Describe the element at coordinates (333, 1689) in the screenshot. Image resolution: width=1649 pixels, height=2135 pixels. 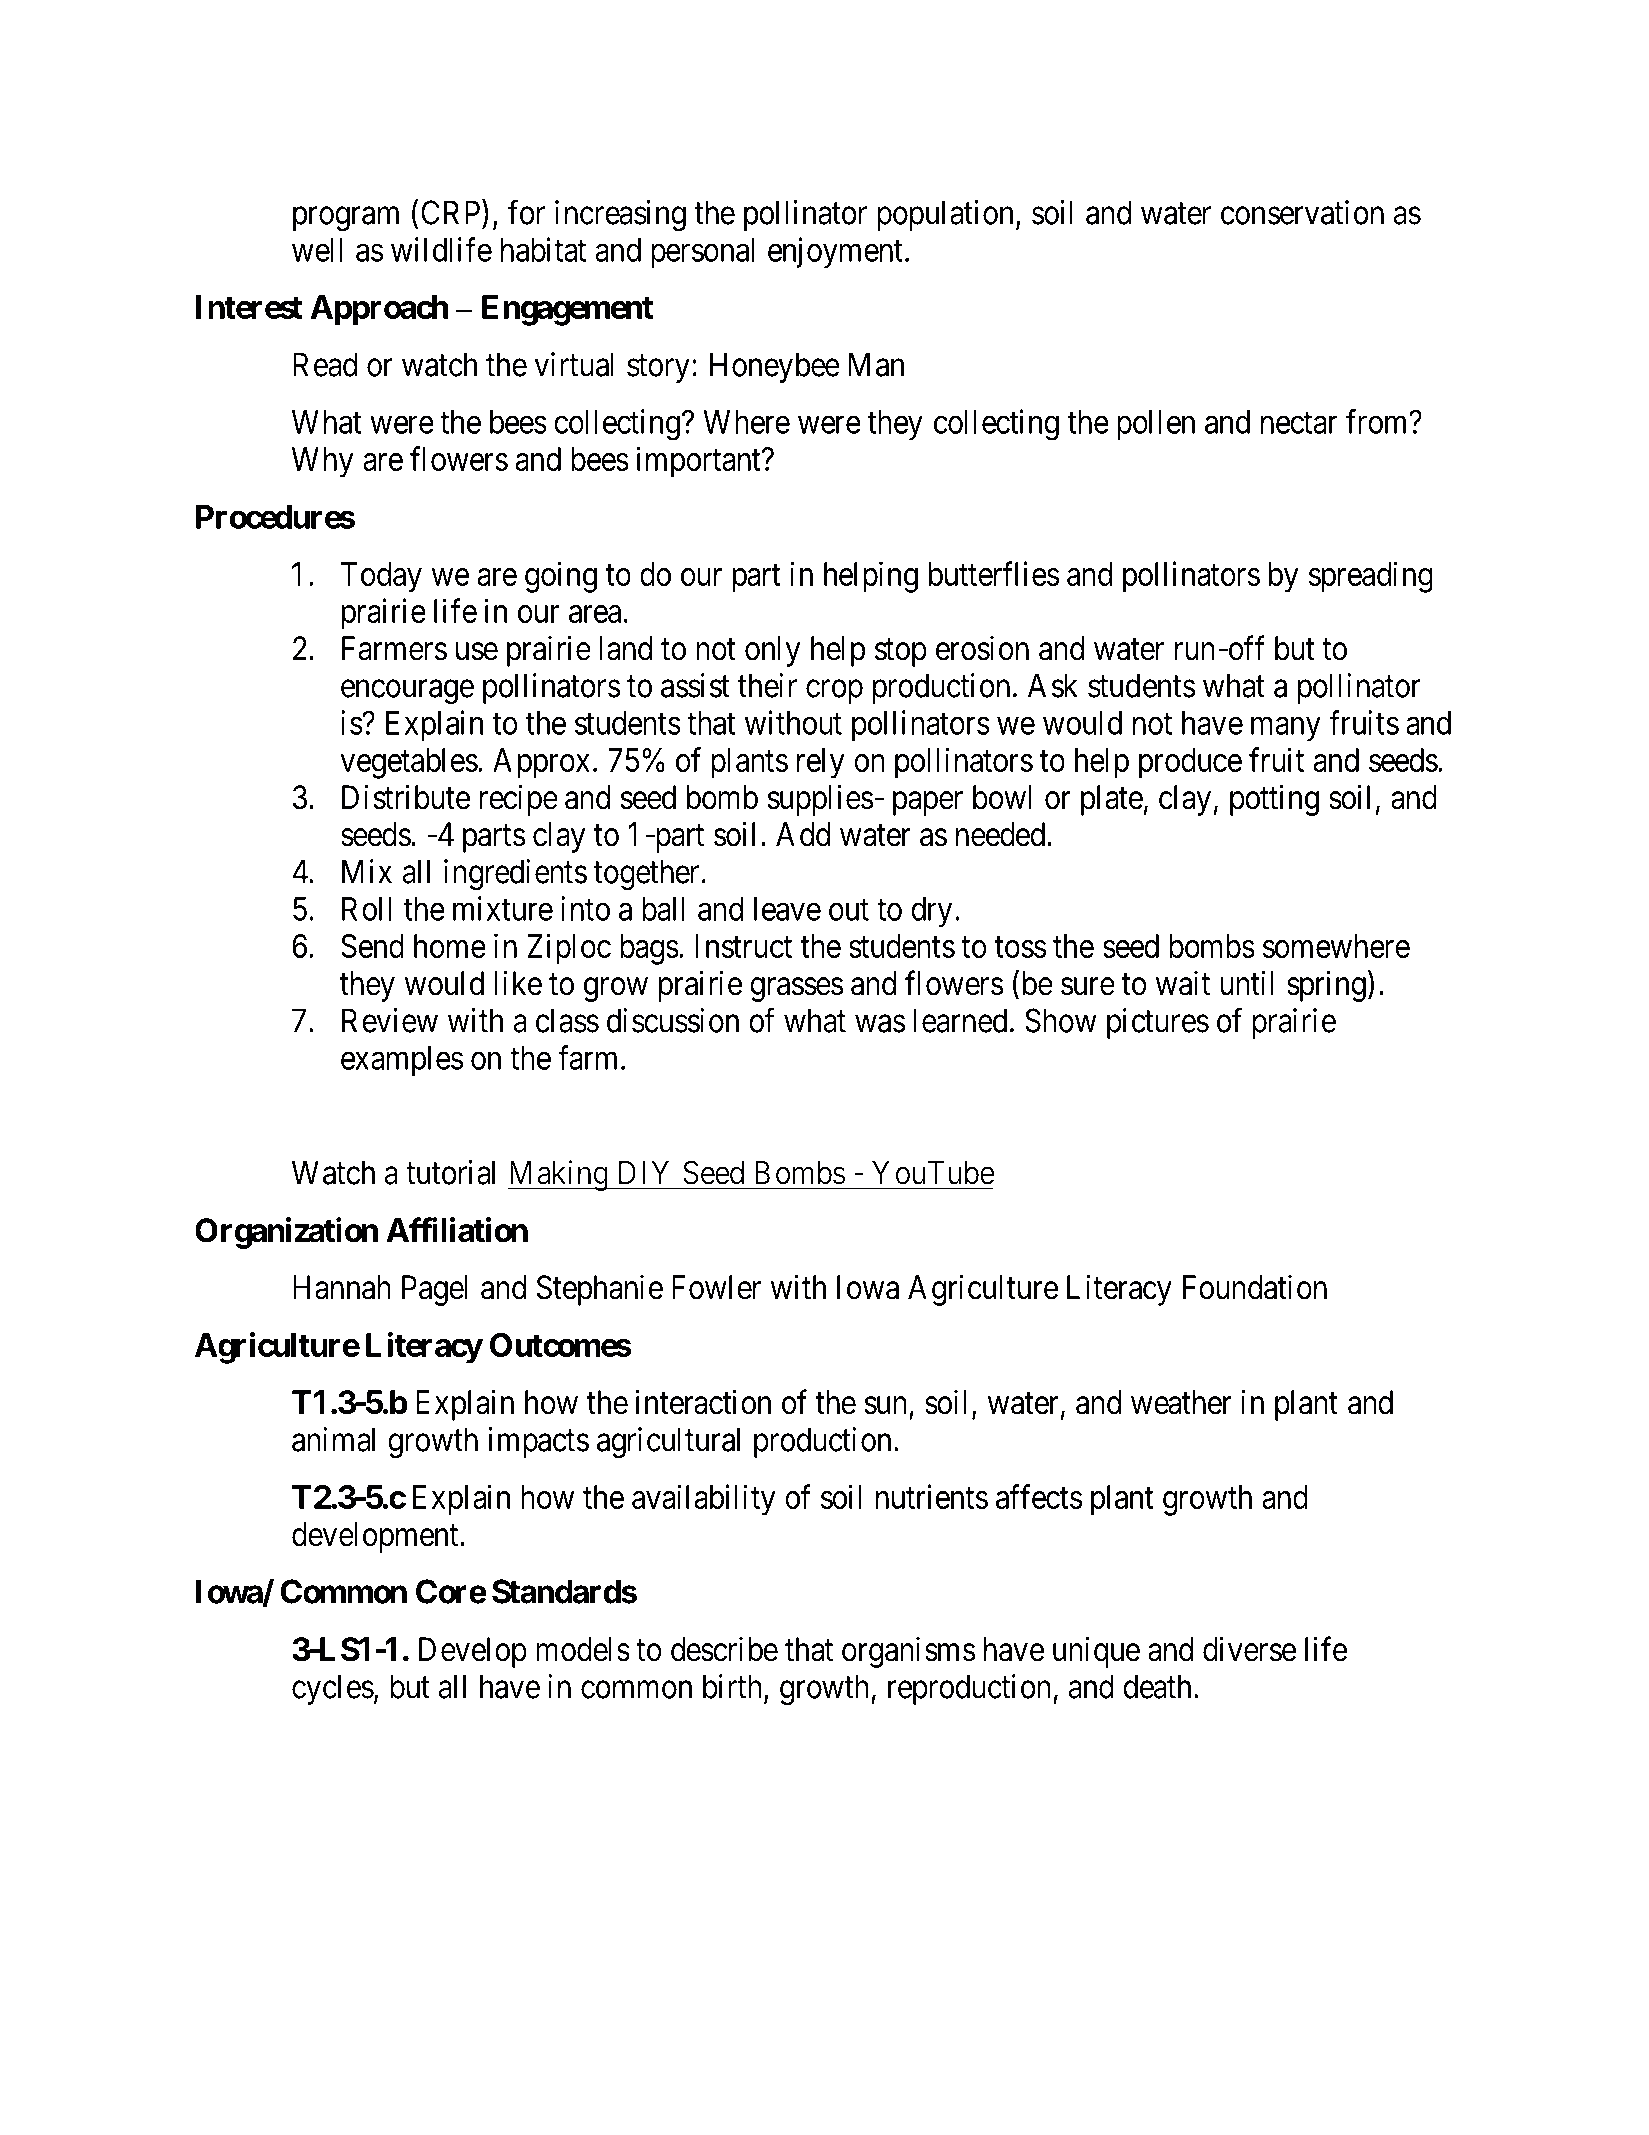
I see `cycles` at that location.
